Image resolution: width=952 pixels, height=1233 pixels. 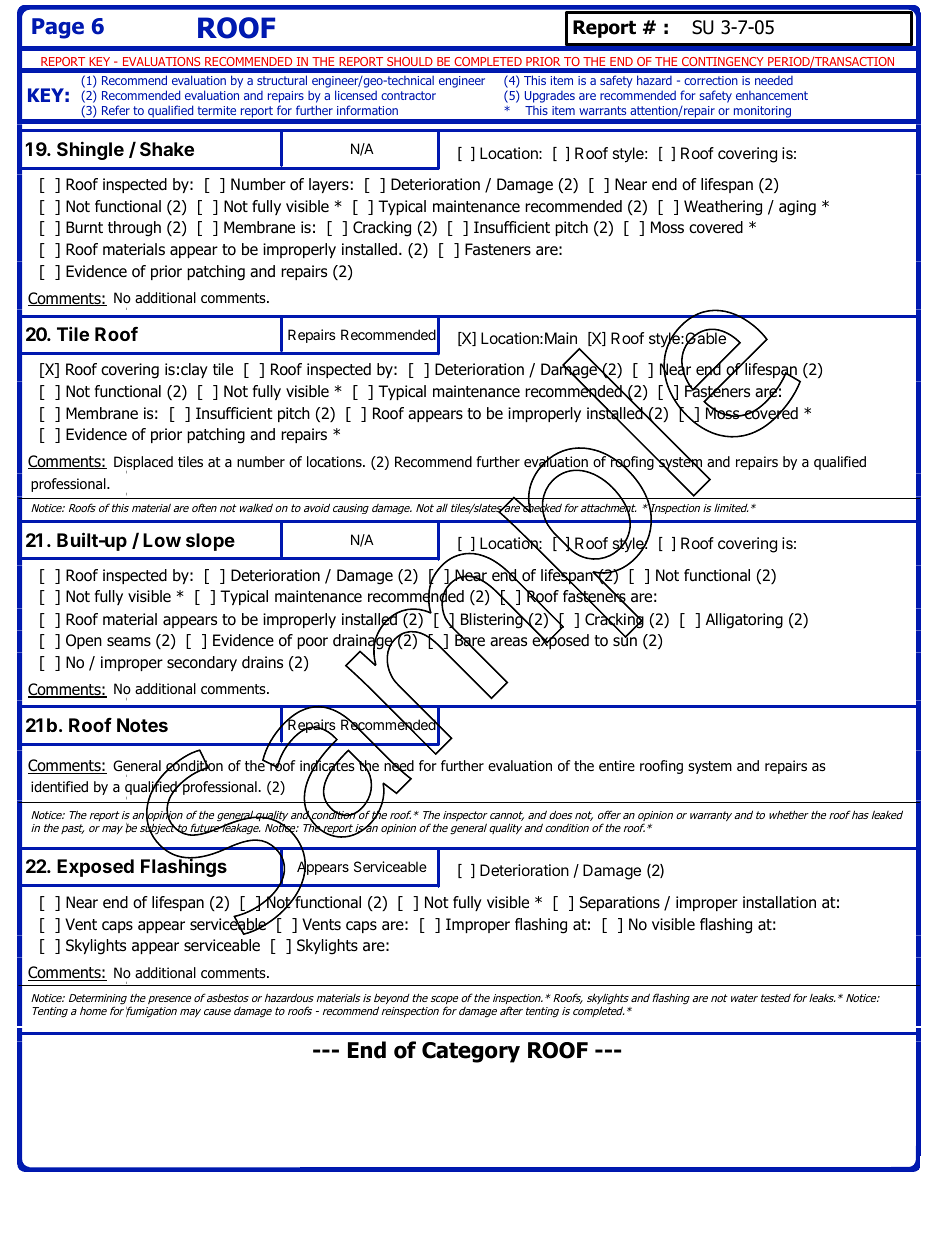 I want to click on Weathering, so click(x=723, y=208).
